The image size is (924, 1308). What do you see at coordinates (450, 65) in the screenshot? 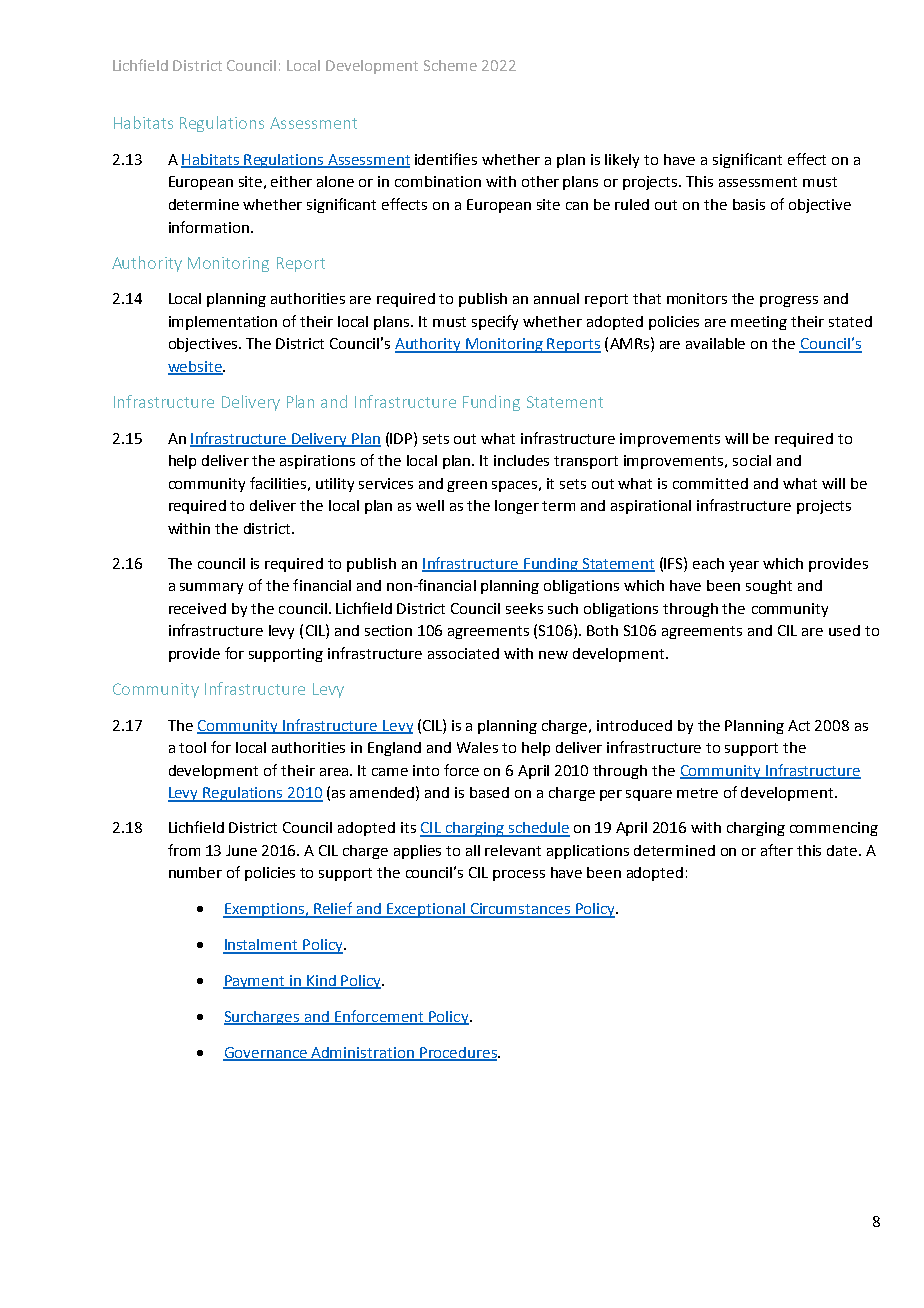
I see `Scheme` at bounding box center [450, 65].
